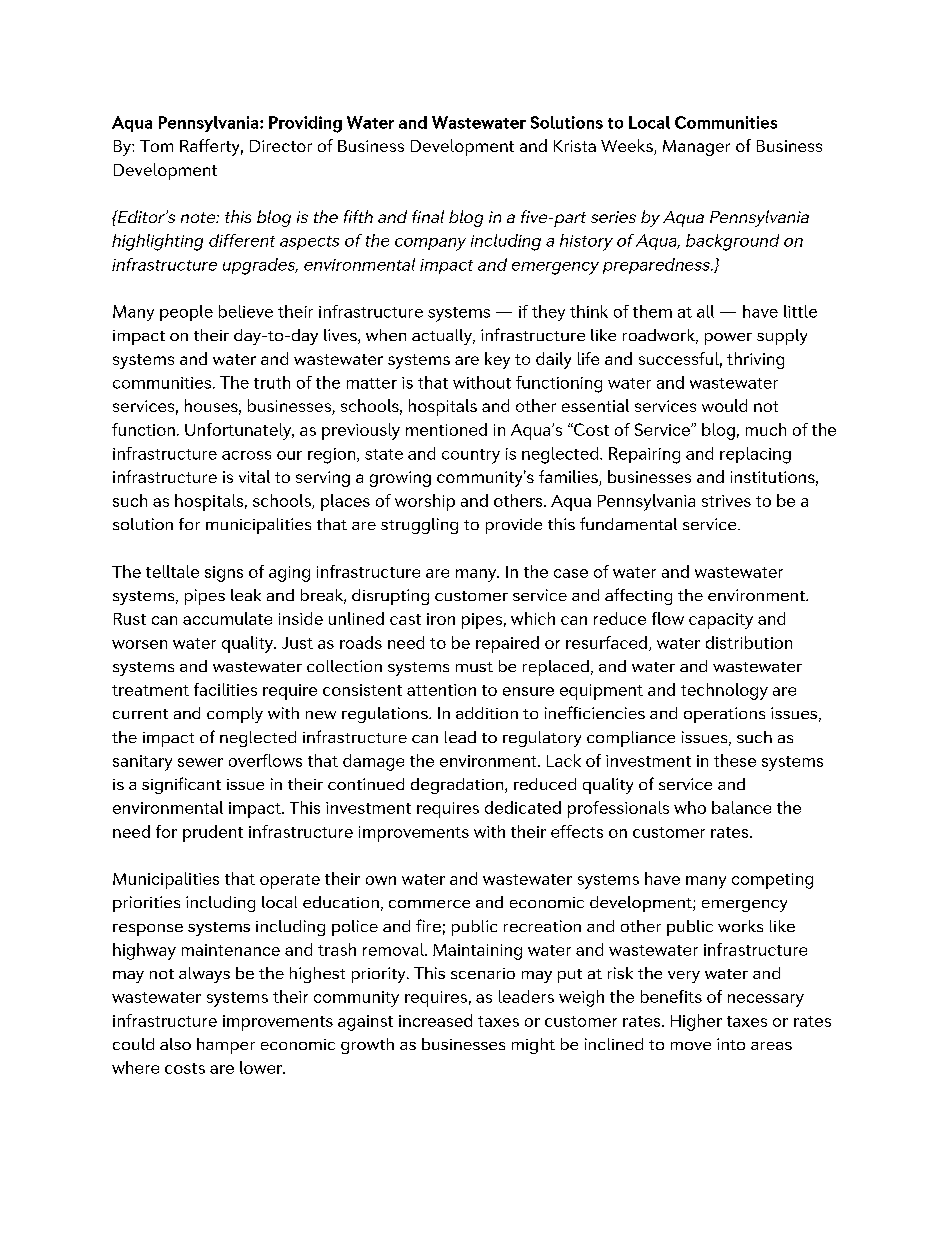  I want to click on cast, so click(405, 619).
